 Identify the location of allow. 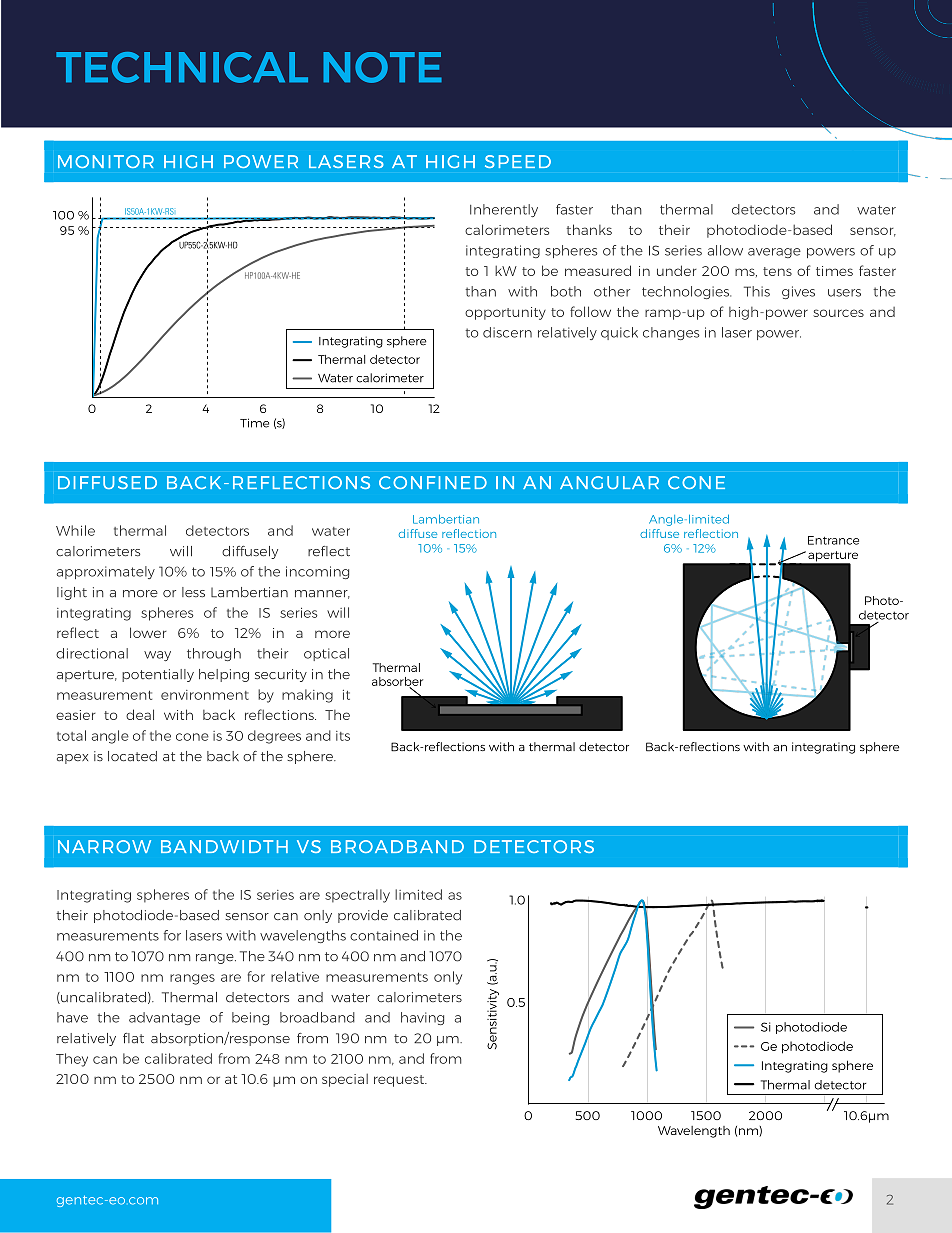
(725, 250).
